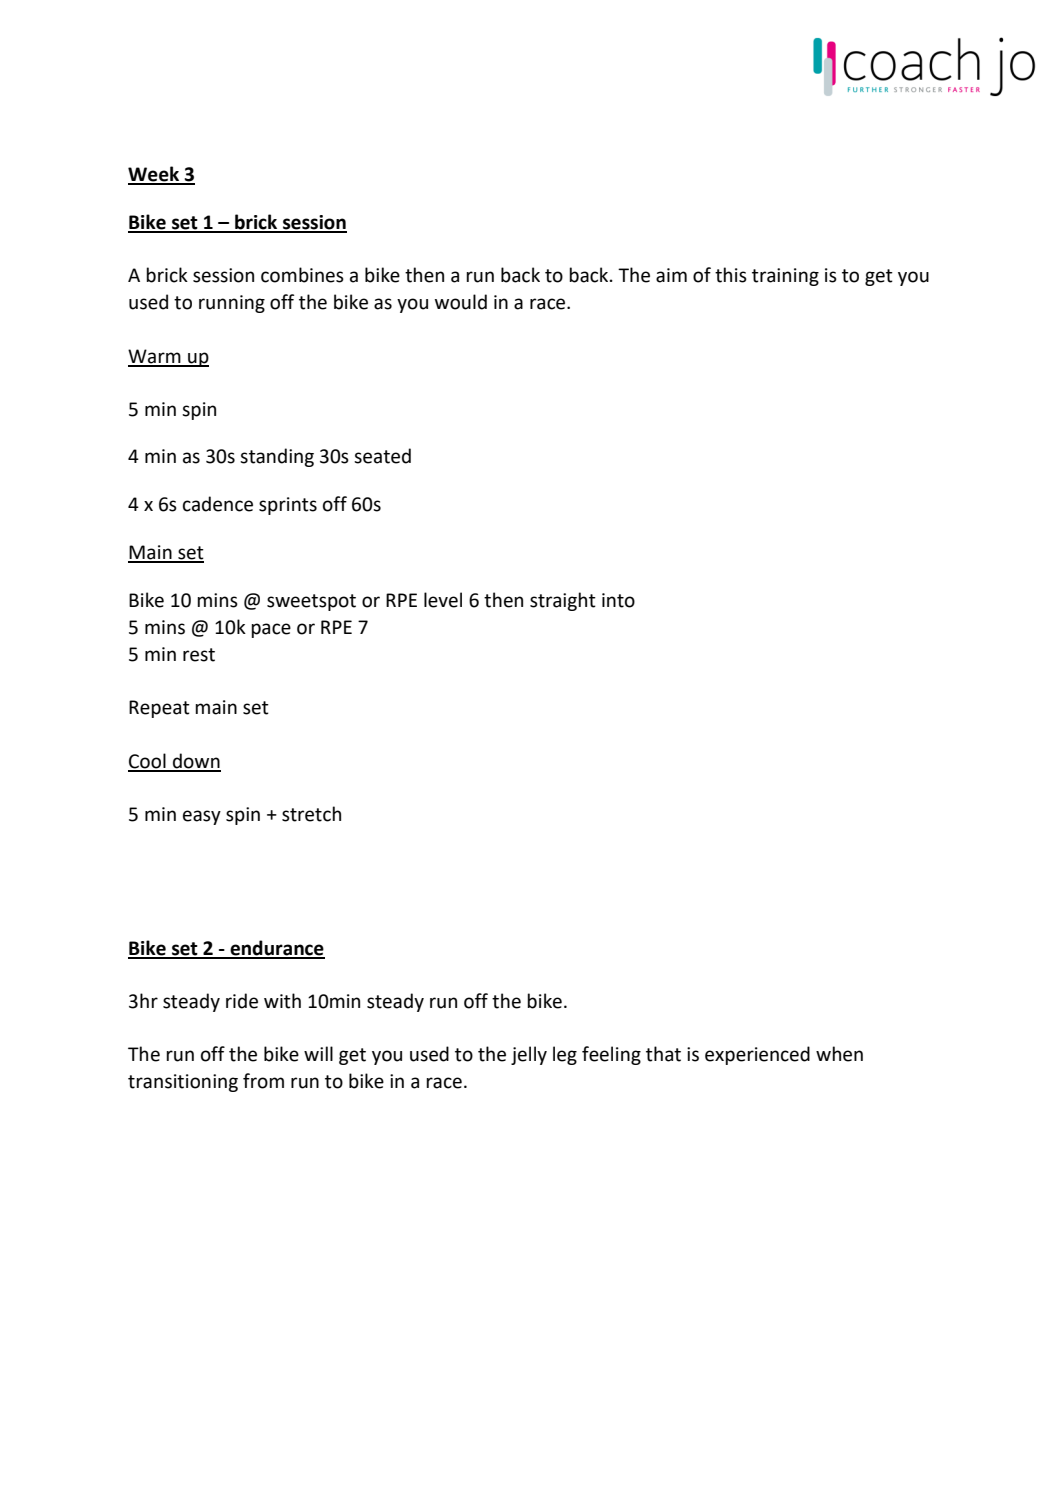 The width and height of the document is (1060, 1499). Describe the element at coordinates (461, 302) in the document. I see `would` at that location.
